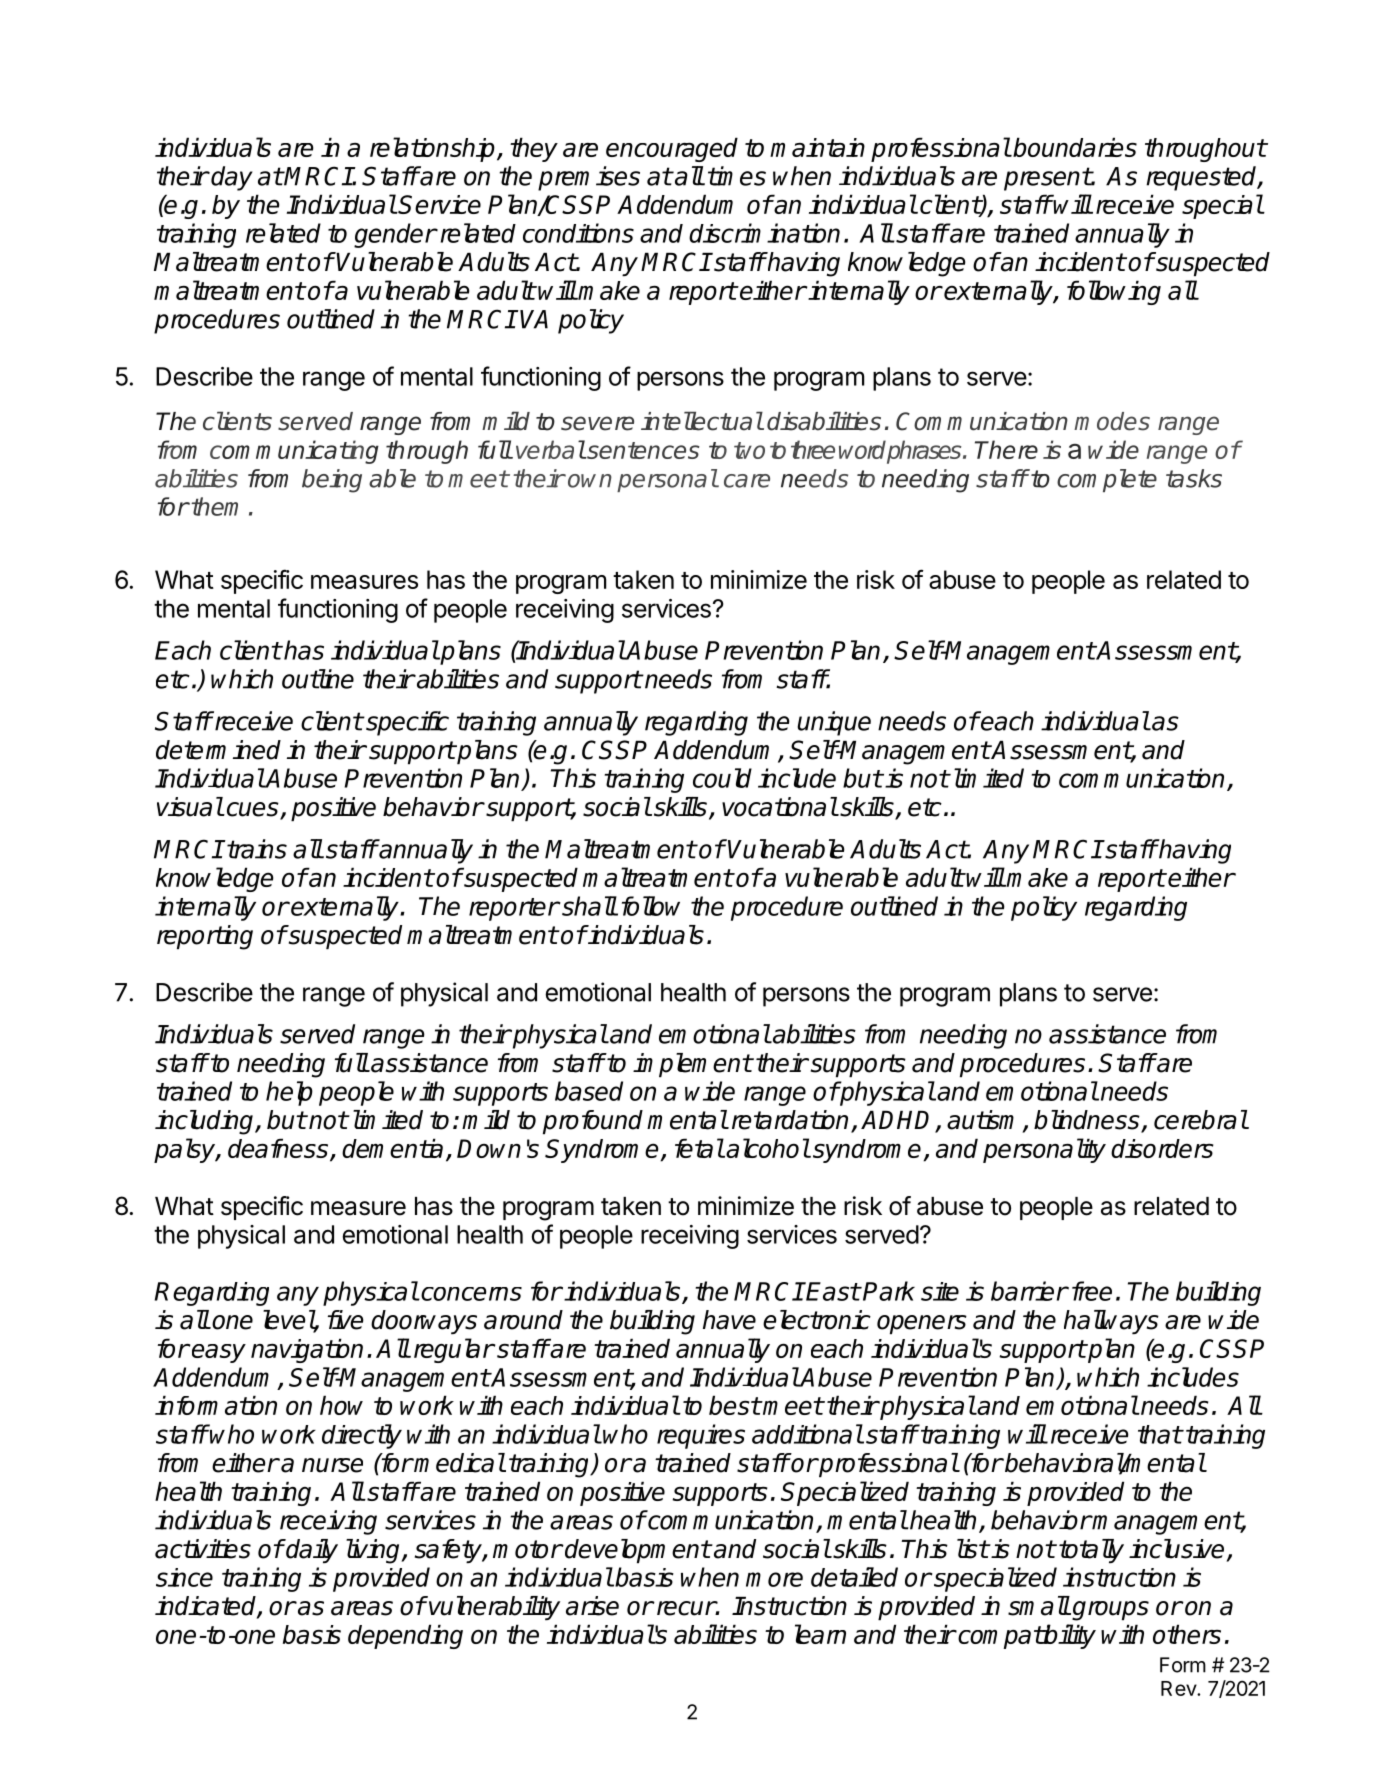 The height and width of the screenshot is (1790, 1383). Describe the element at coordinates (722, 778) in the screenshot. I see `could` at that location.
